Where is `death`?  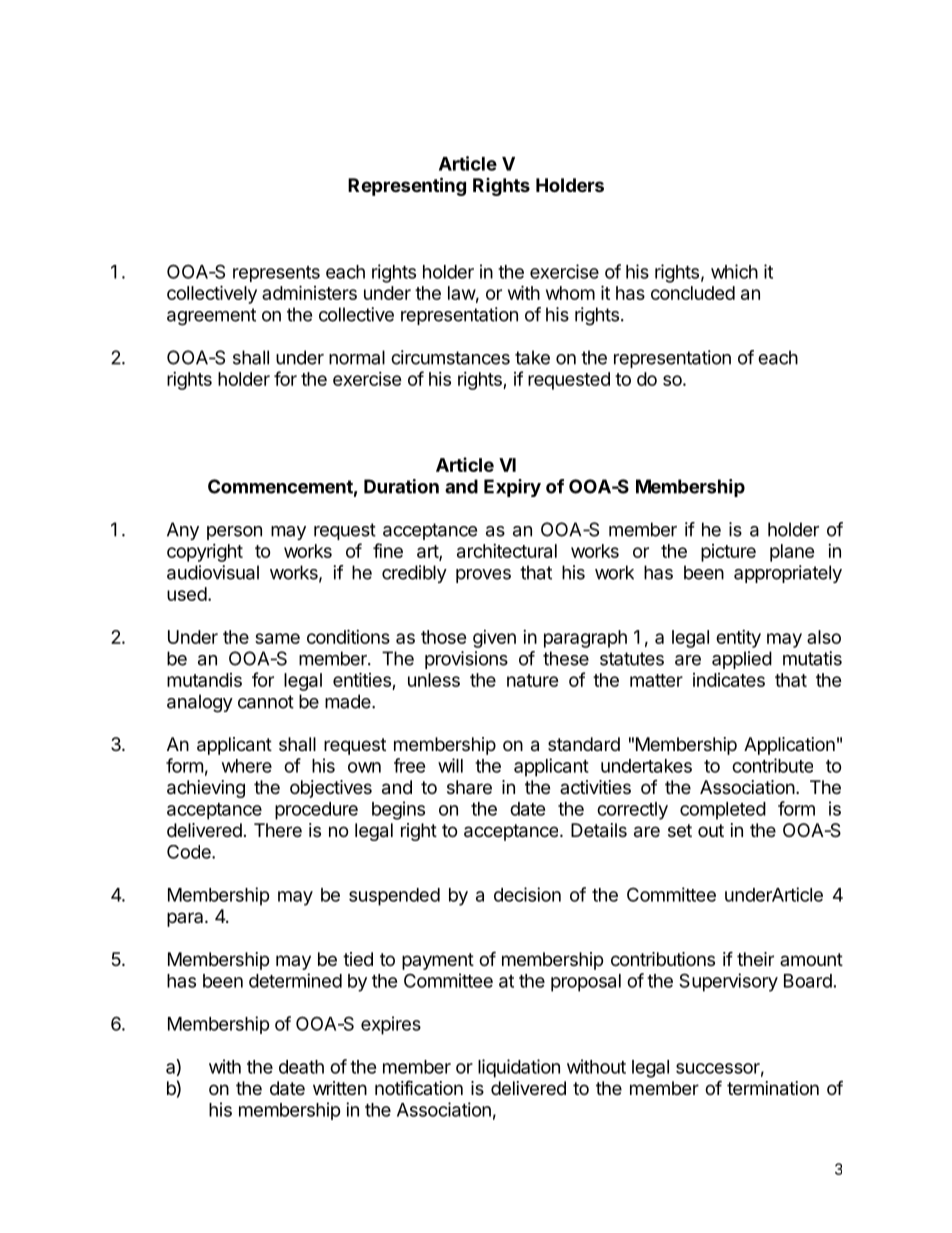
death is located at coordinates (301, 1067).
